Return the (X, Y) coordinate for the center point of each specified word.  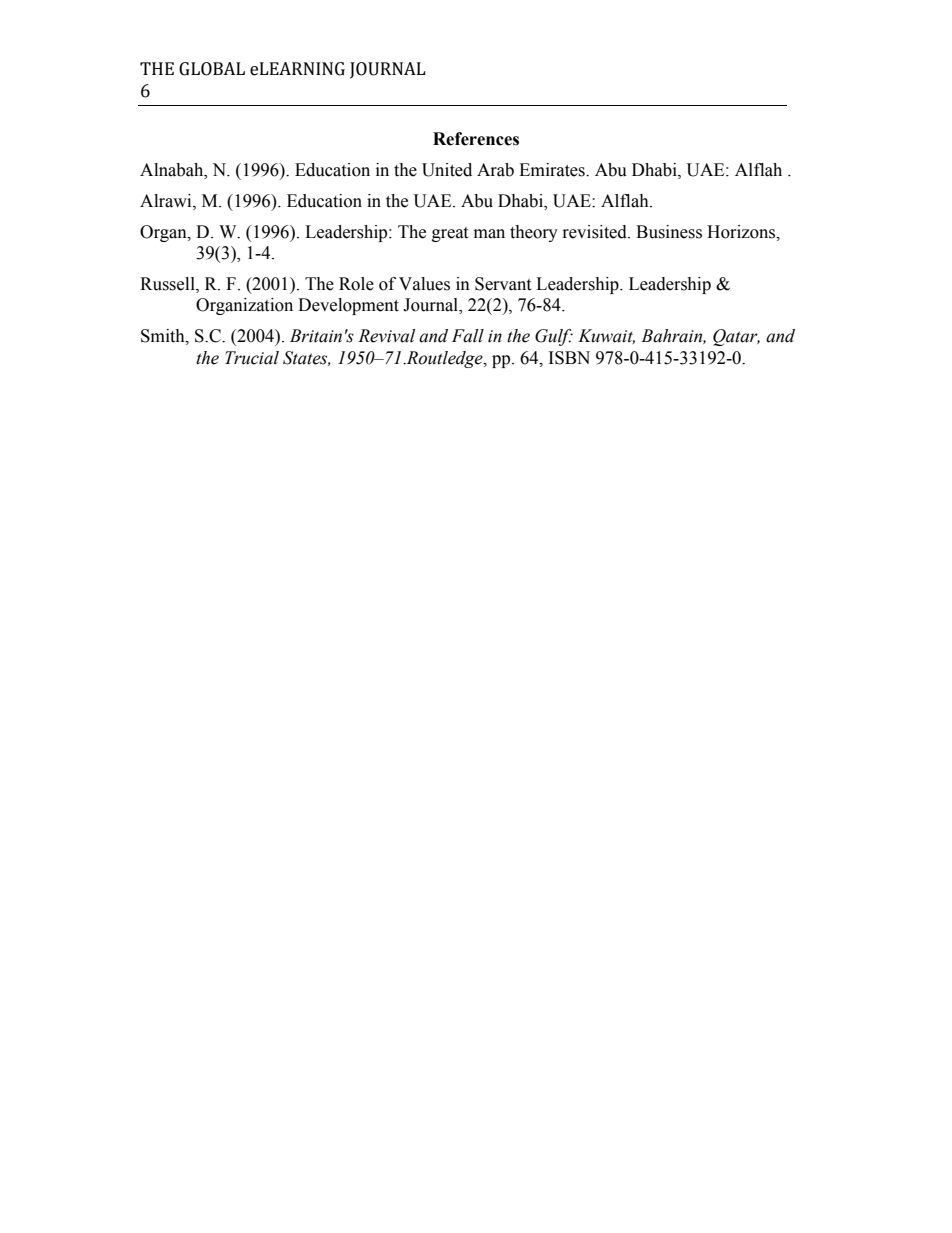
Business (669, 232)
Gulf (554, 337)
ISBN (569, 358)
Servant (503, 284)
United (447, 170)
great (450, 234)
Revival (386, 336)
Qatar (736, 337)
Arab (495, 170)
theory (534, 233)
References (476, 139)
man (489, 234)
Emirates (553, 170)
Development (348, 306)
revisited (596, 232)
